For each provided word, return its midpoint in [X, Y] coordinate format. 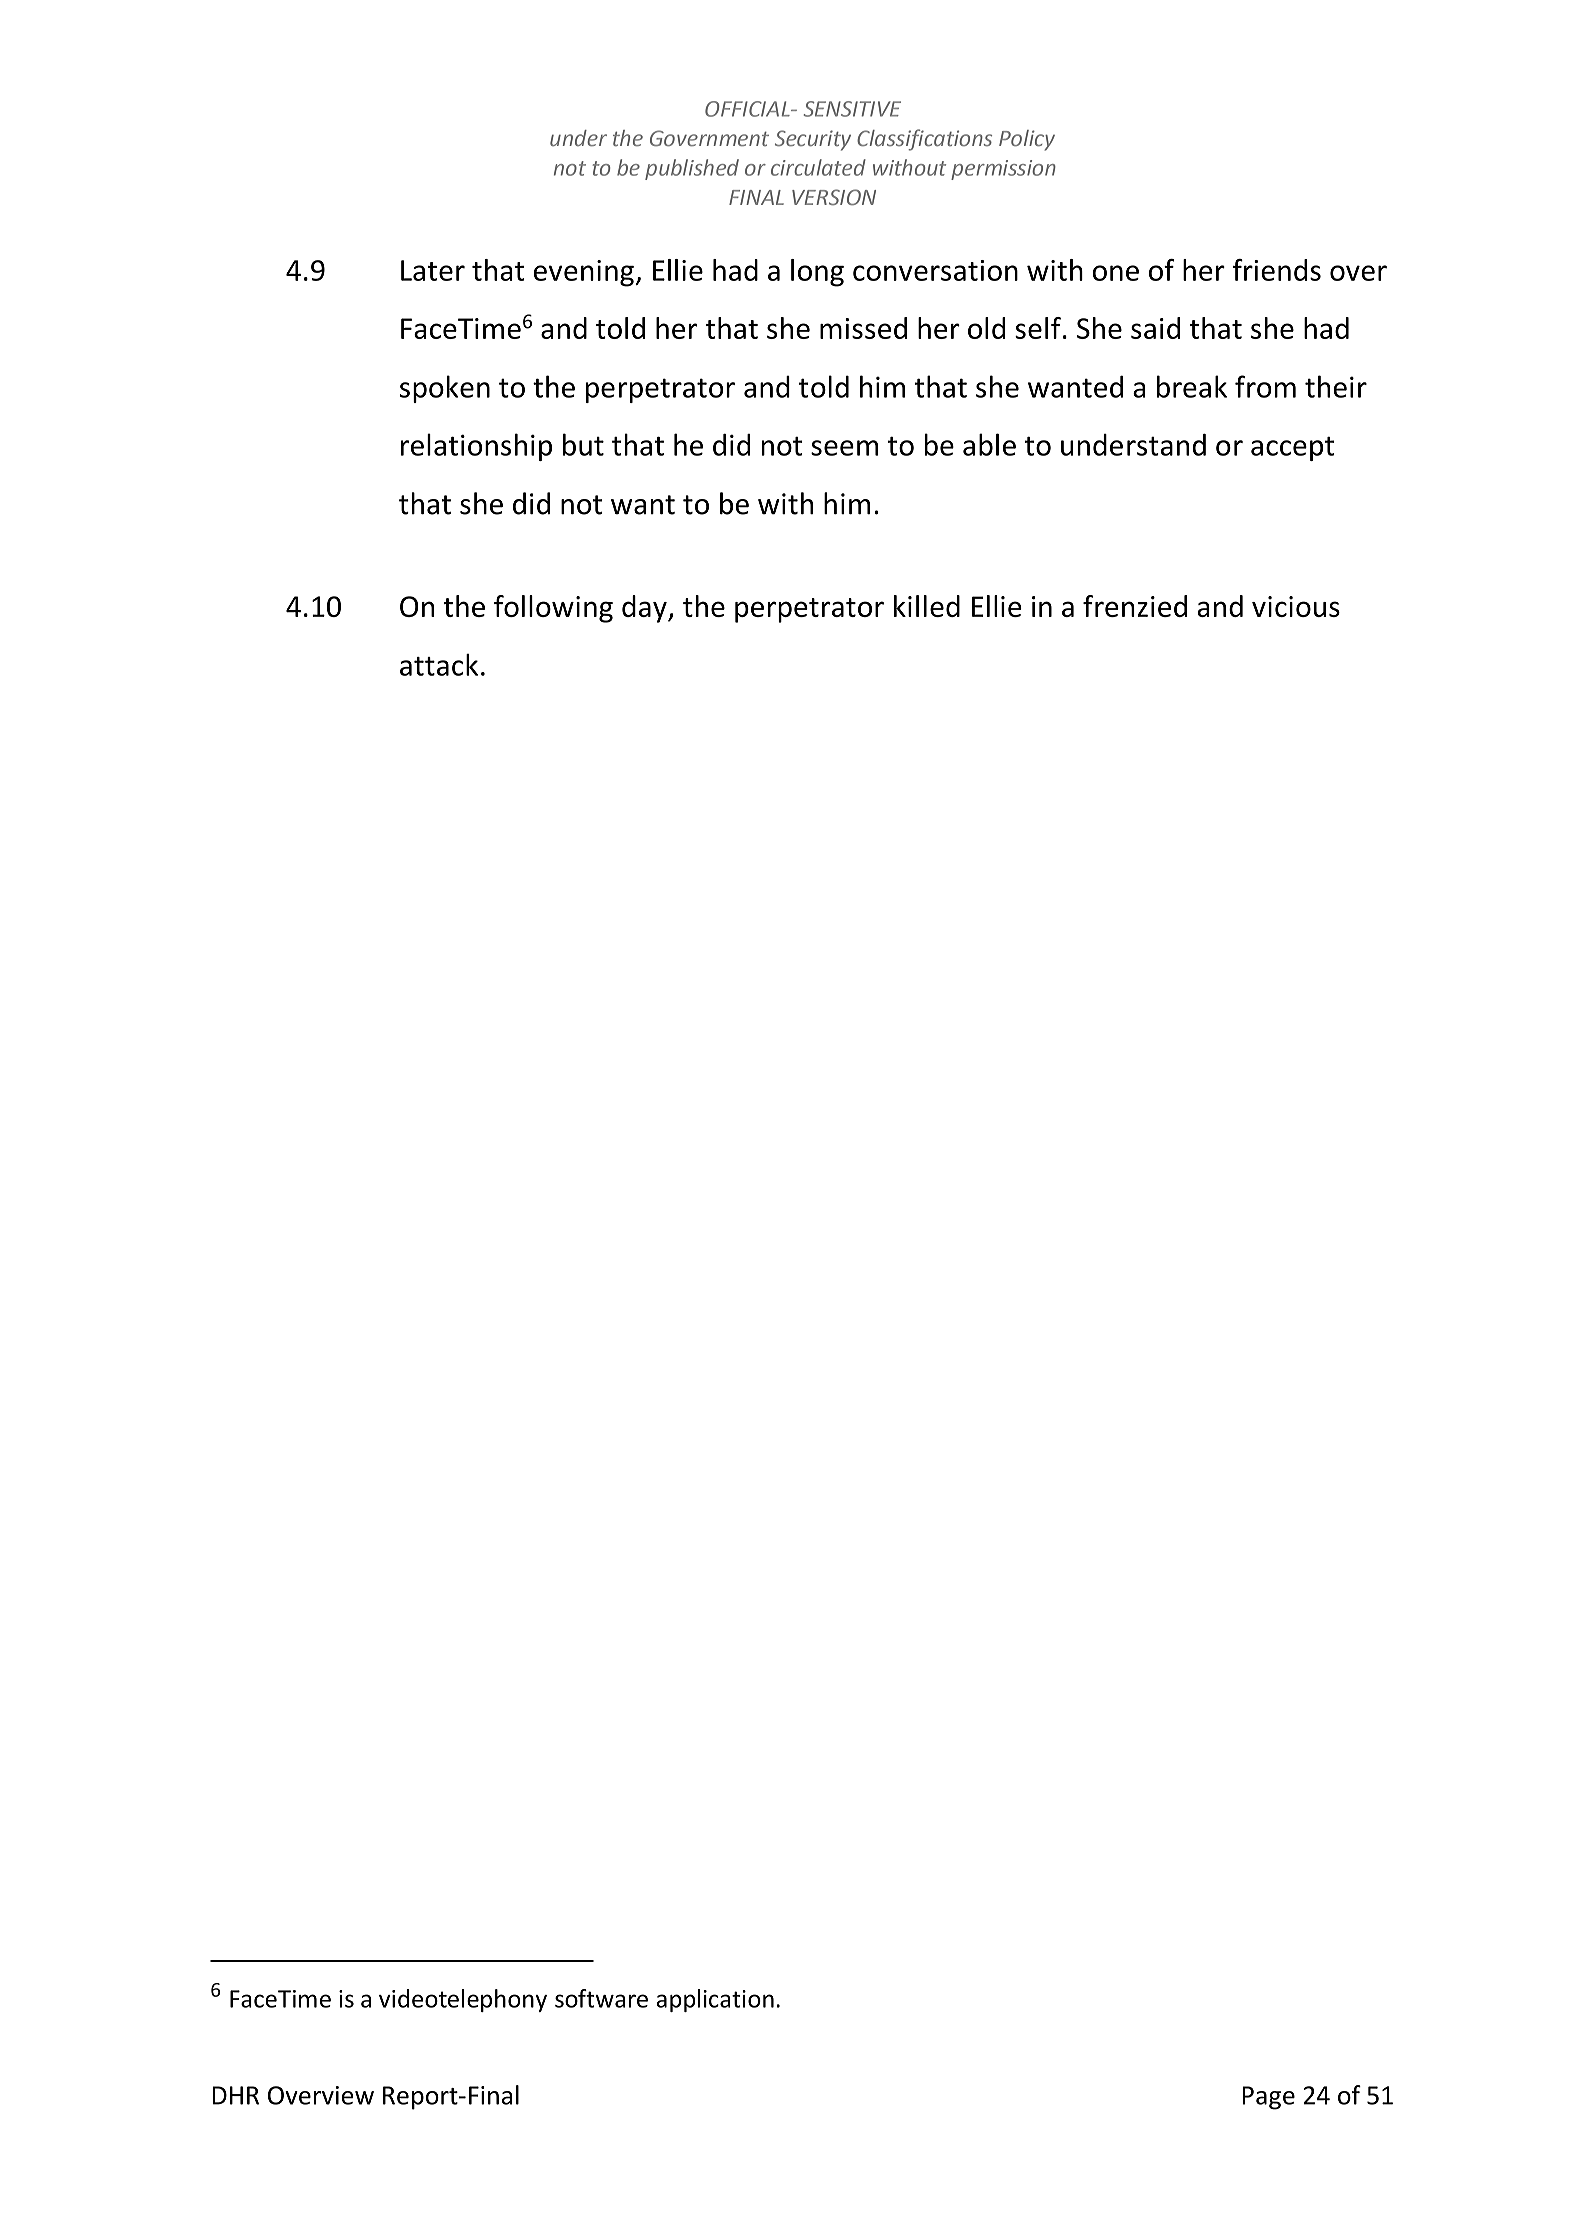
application [715, 2000]
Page [1268, 2098]
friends [1277, 270]
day [645, 609]
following [553, 609]
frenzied [1135, 606]
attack [439, 665]
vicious [1296, 606]
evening [585, 273]
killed [927, 606]
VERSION [834, 197]
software [601, 1998]
